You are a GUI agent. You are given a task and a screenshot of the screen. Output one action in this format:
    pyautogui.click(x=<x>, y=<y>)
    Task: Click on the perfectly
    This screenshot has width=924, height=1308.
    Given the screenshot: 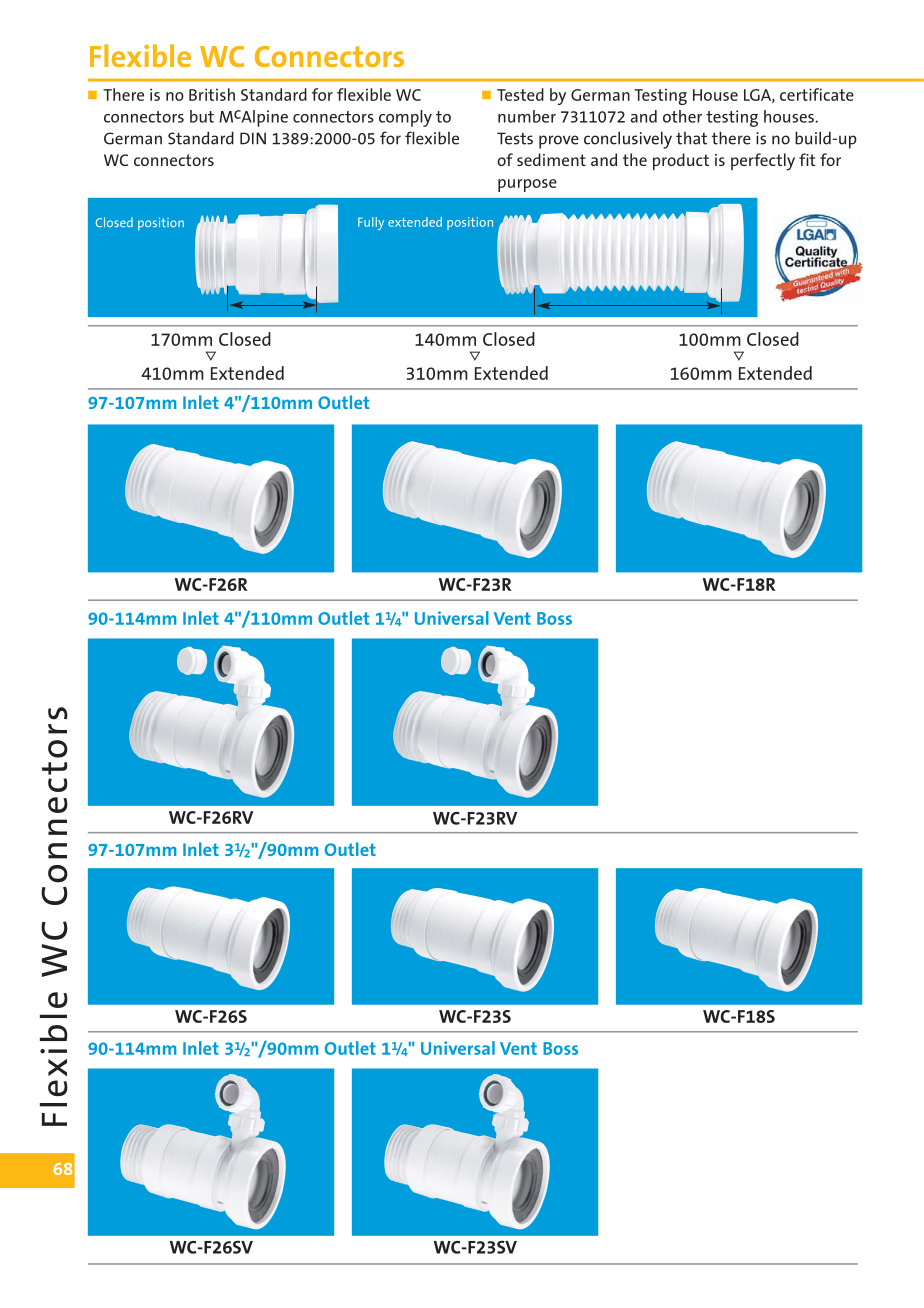 What is the action you would take?
    pyautogui.click(x=763, y=162)
